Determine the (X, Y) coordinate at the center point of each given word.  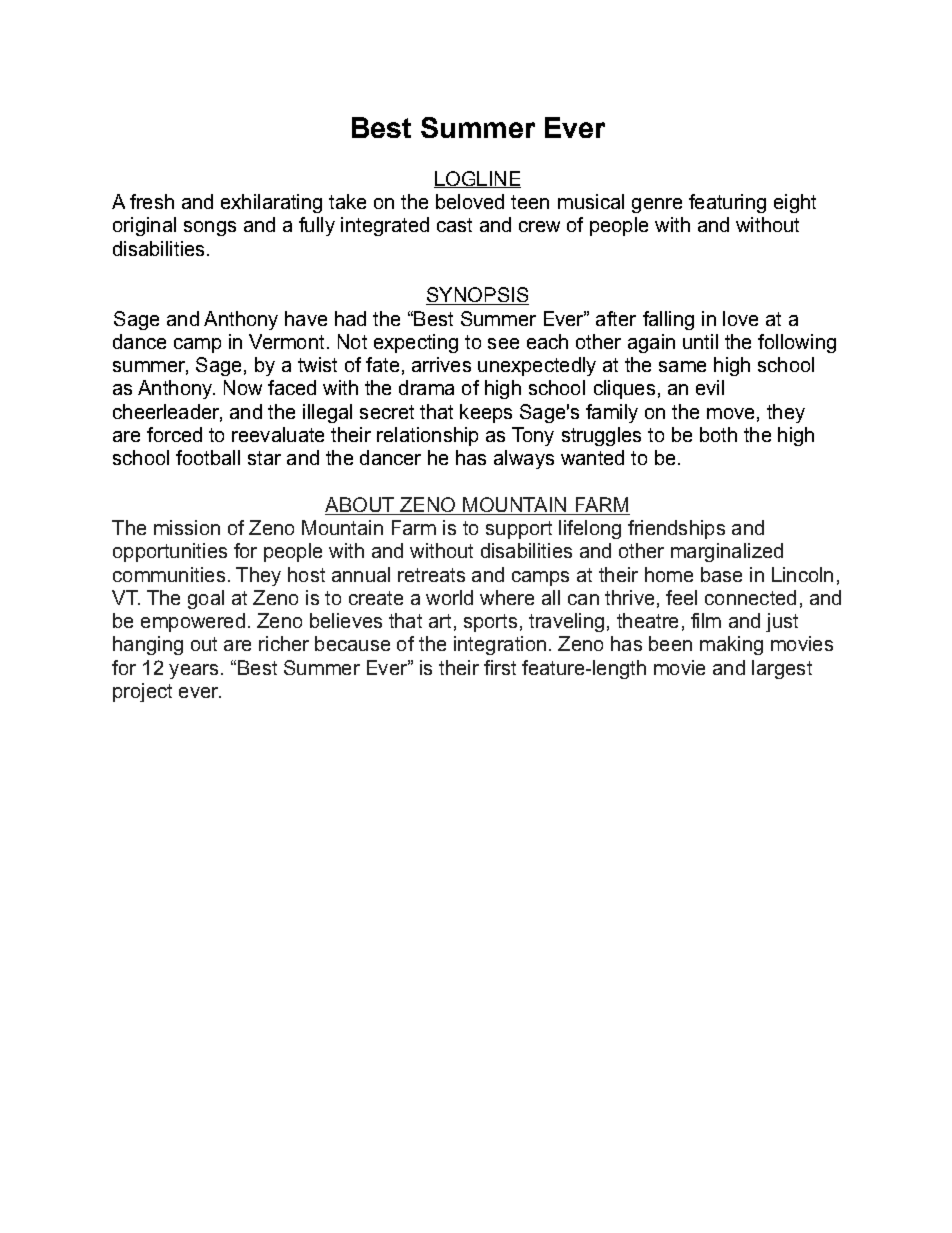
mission (187, 527)
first (500, 667)
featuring (727, 203)
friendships (676, 529)
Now (243, 387)
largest (782, 669)
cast (454, 225)
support (519, 530)
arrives (441, 364)
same (682, 366)
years (193, 671)
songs (210, 228)
